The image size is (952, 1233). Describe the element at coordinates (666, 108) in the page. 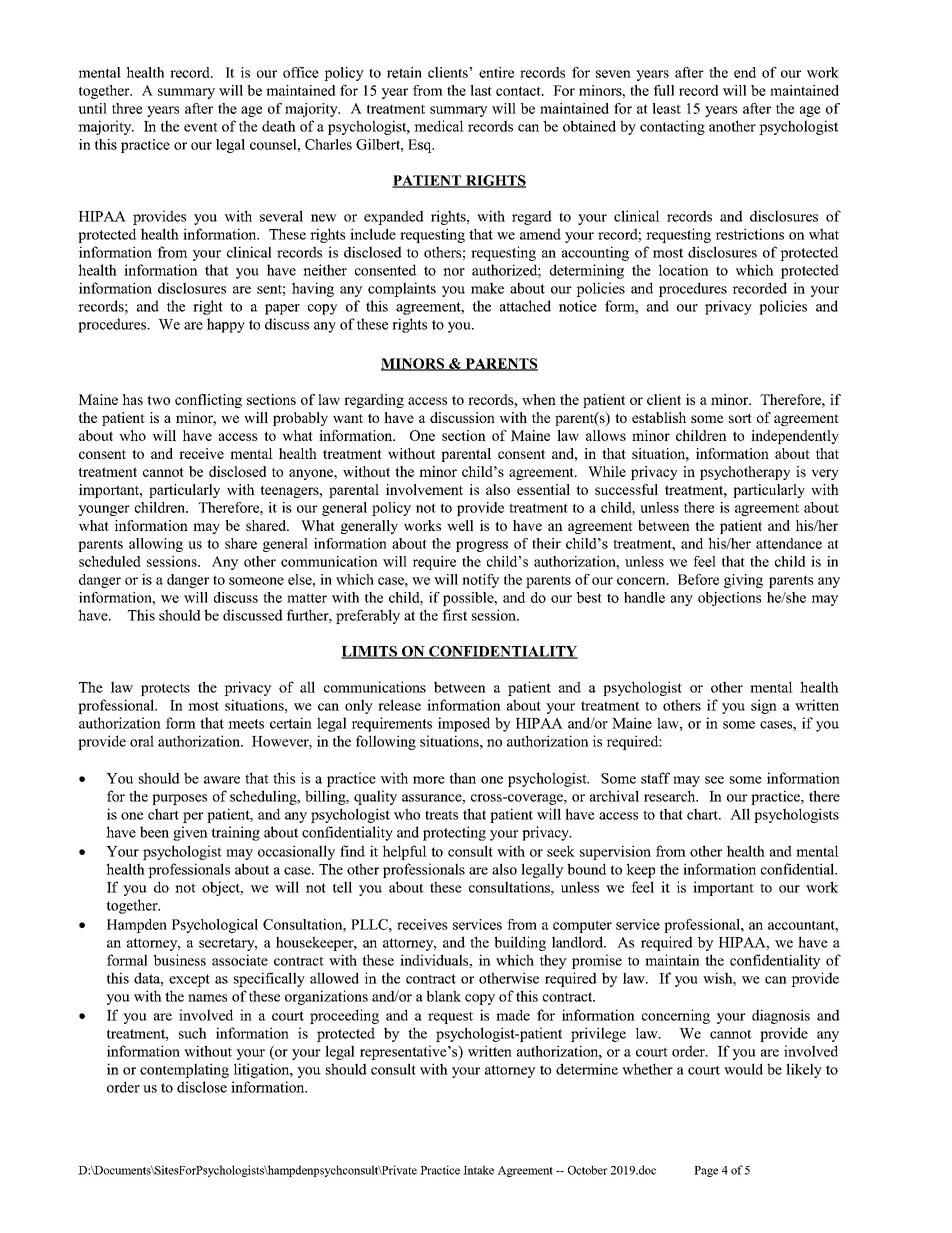

I see `least` at that location.
